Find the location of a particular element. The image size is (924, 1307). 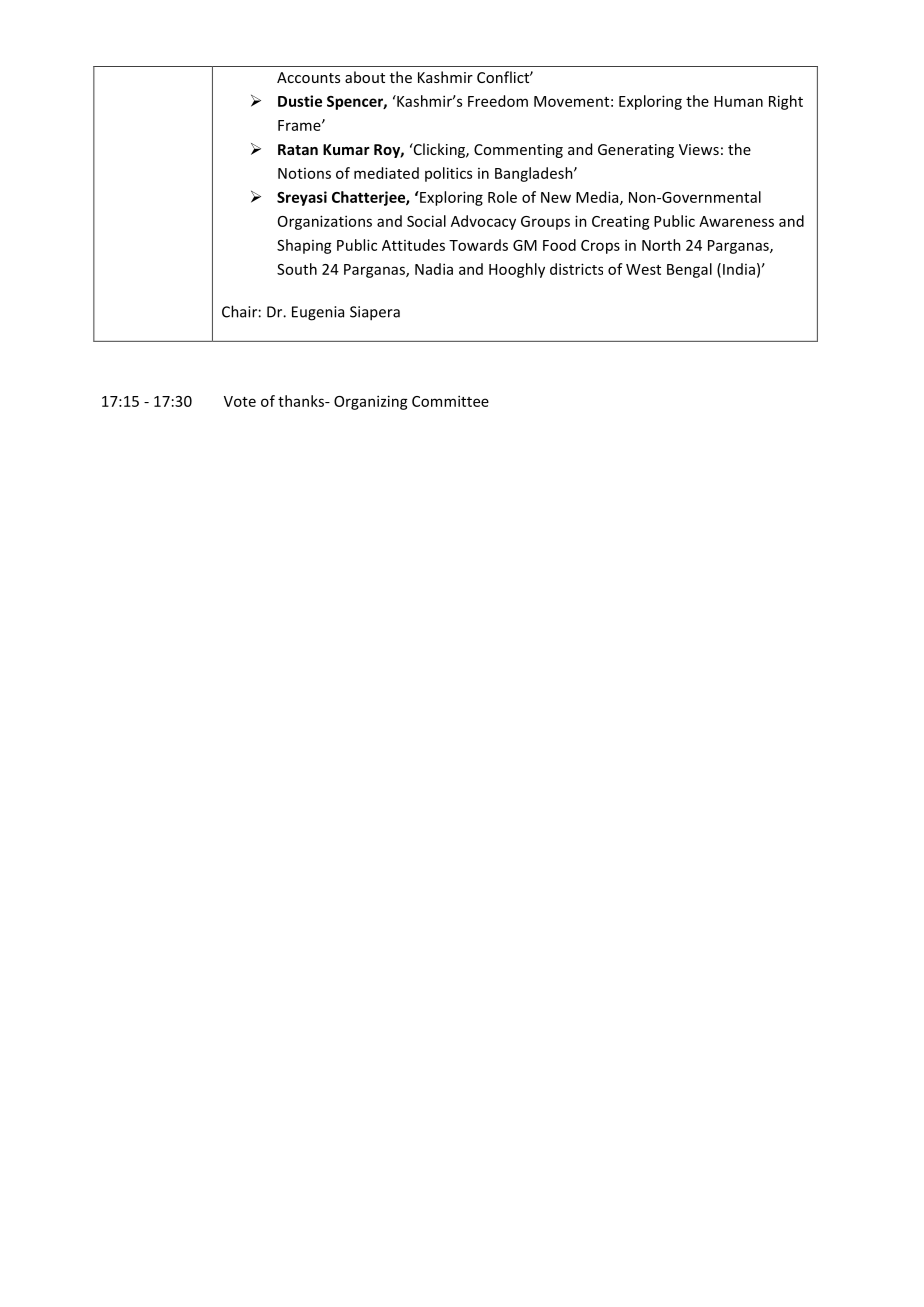

Commenting is located at coordinates (518, 151).
